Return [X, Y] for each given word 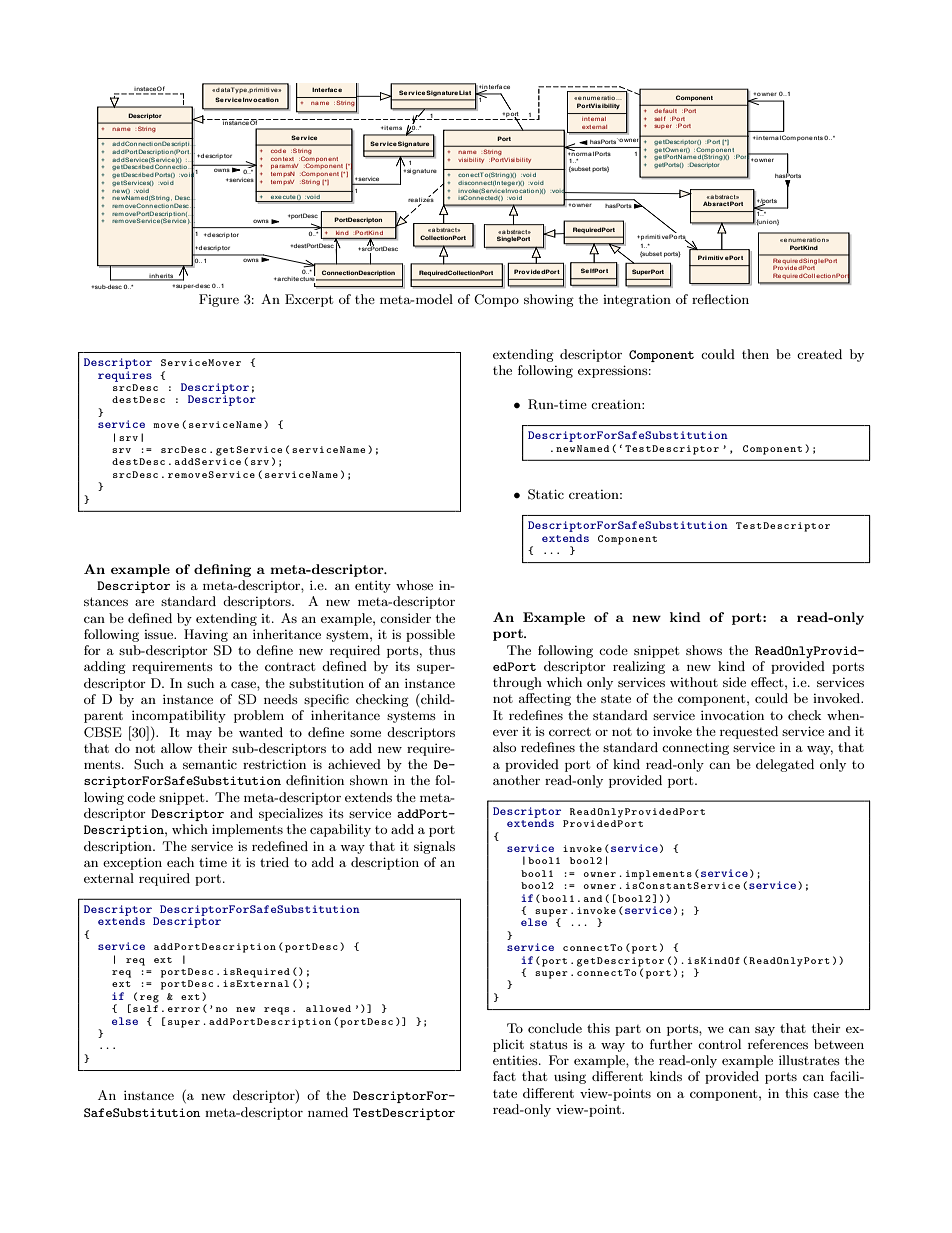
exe [276, 199]
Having [206, 635]
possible [430, 635]
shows [704, 650]
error [184, 1009]
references [778, 1044]
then [755, 354]
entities [516, 1060]
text [288, 159]
